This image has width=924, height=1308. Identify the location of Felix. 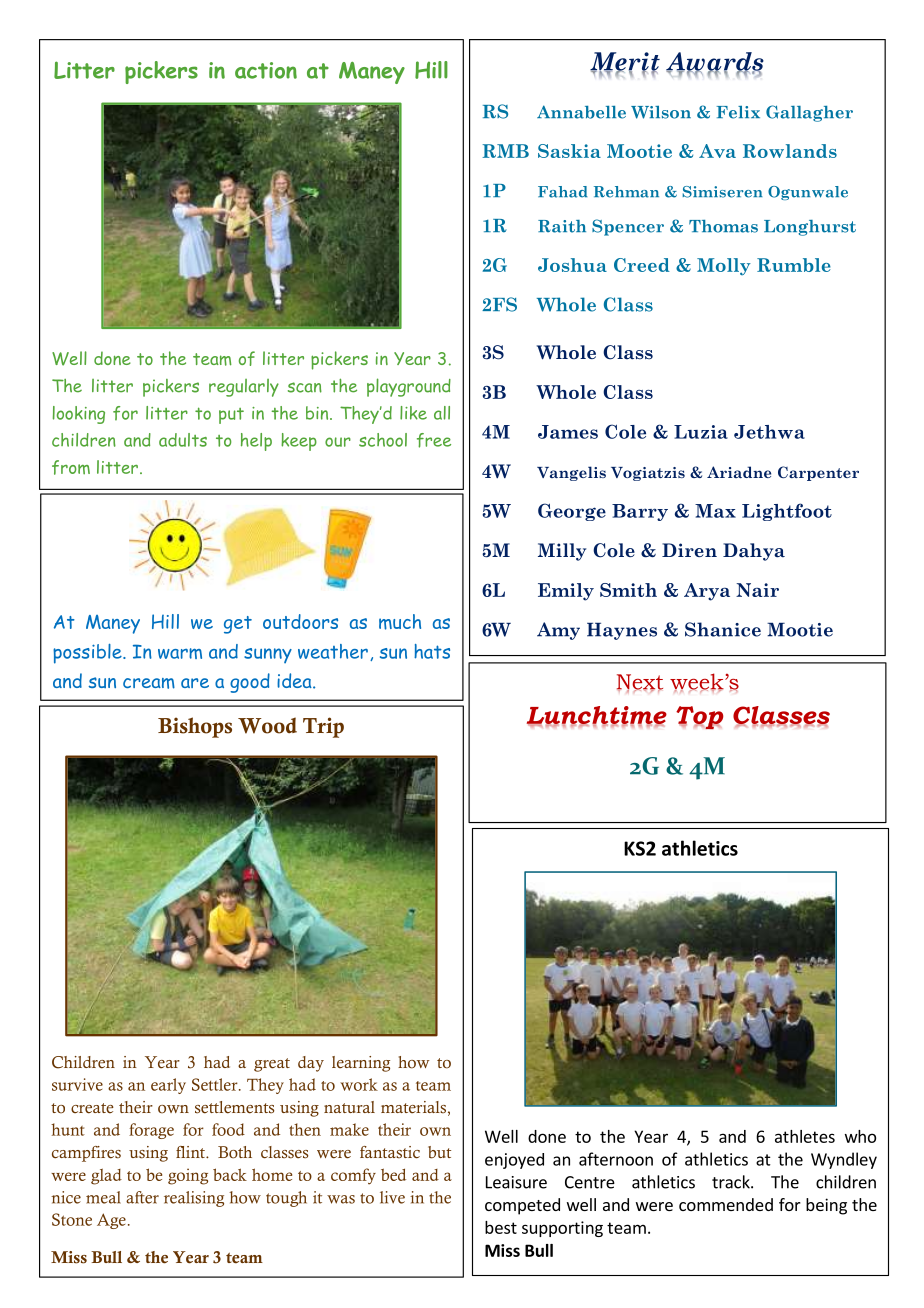
(738, 112).
